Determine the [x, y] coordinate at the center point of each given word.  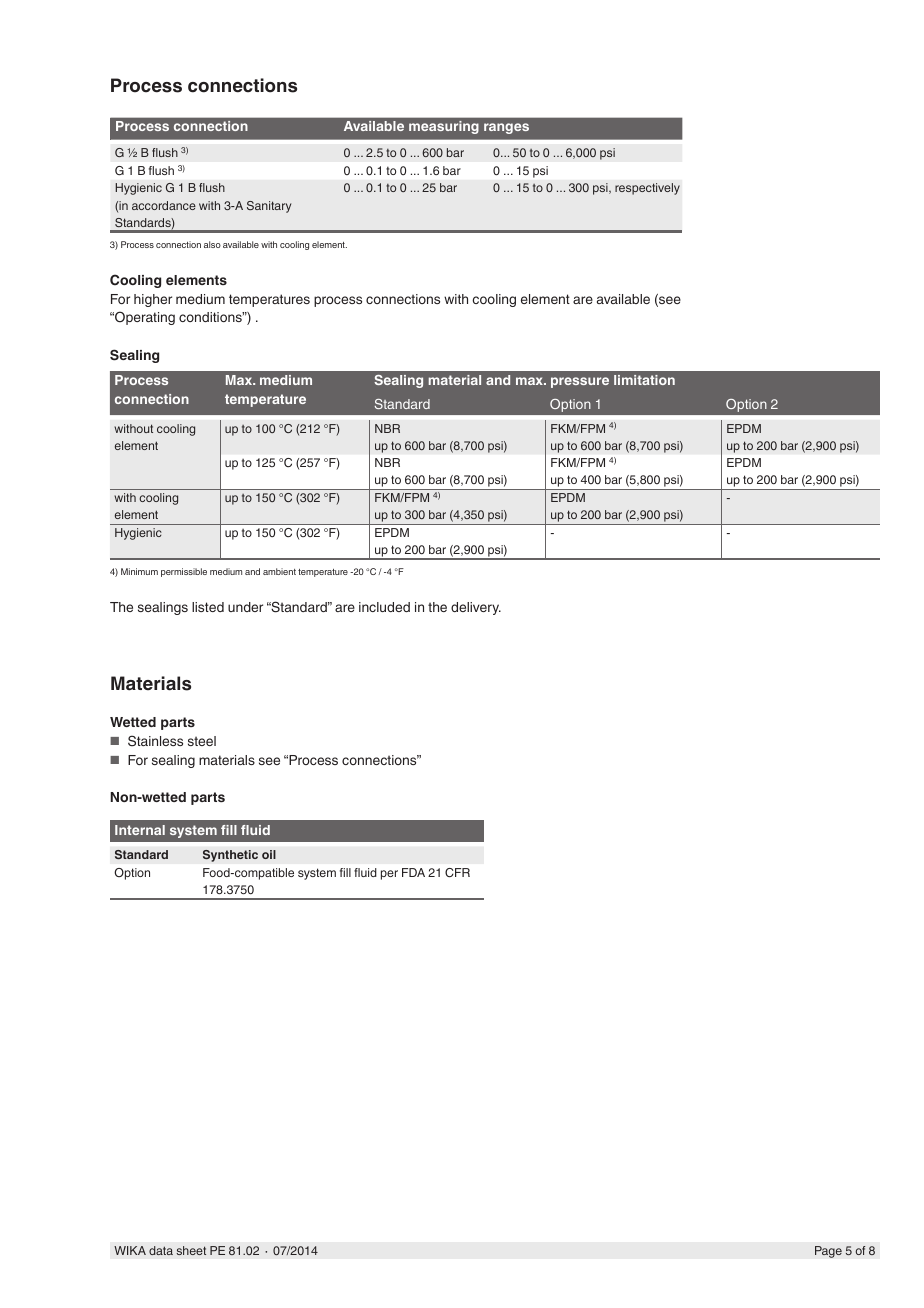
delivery [476, 608]
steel [202, 741]
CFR [457, 873]
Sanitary [269, 207]
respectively [647, 189]
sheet [191, 1250]
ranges [506, 128]
